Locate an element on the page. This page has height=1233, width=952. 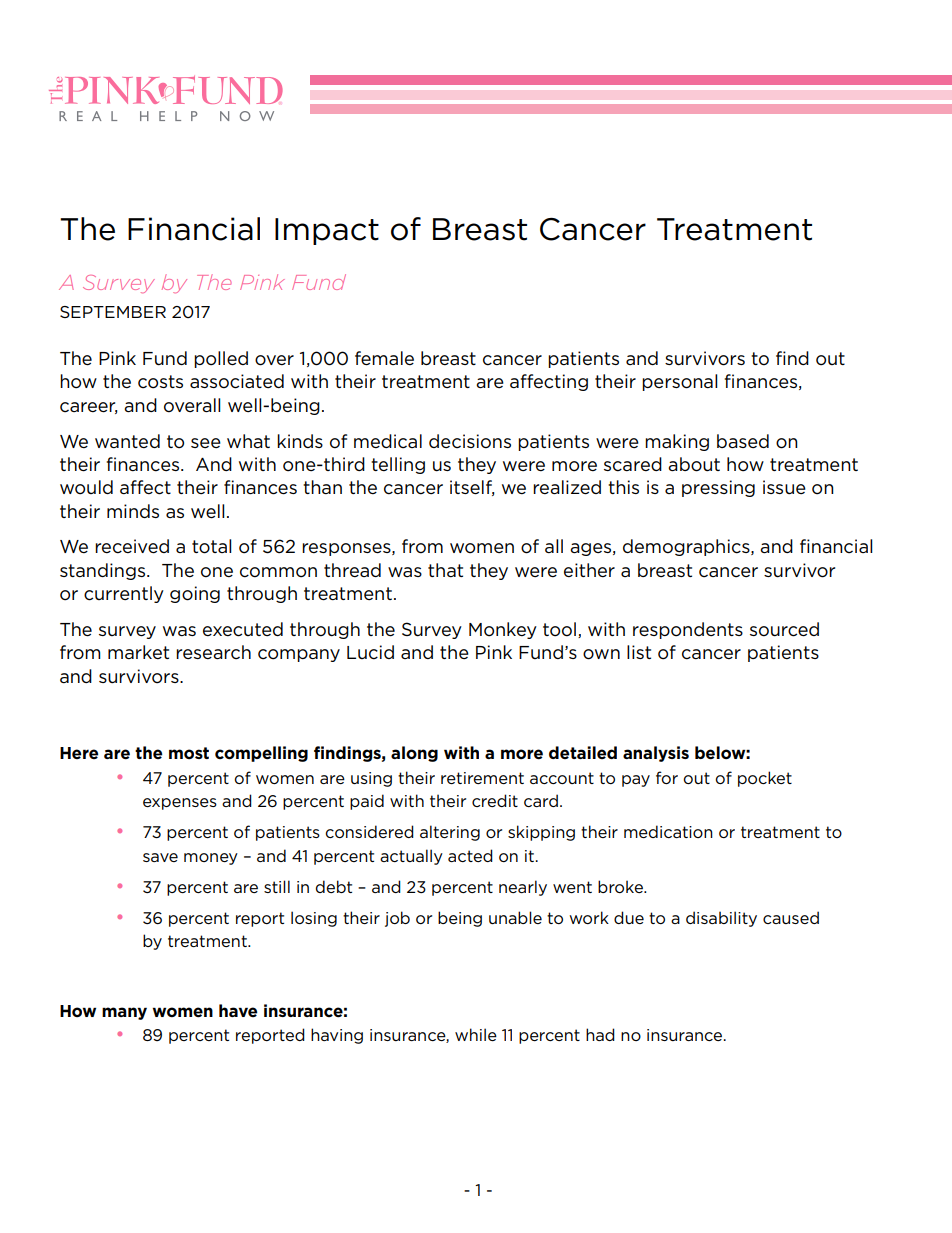
Impact is located at coordinates (327, 231).
